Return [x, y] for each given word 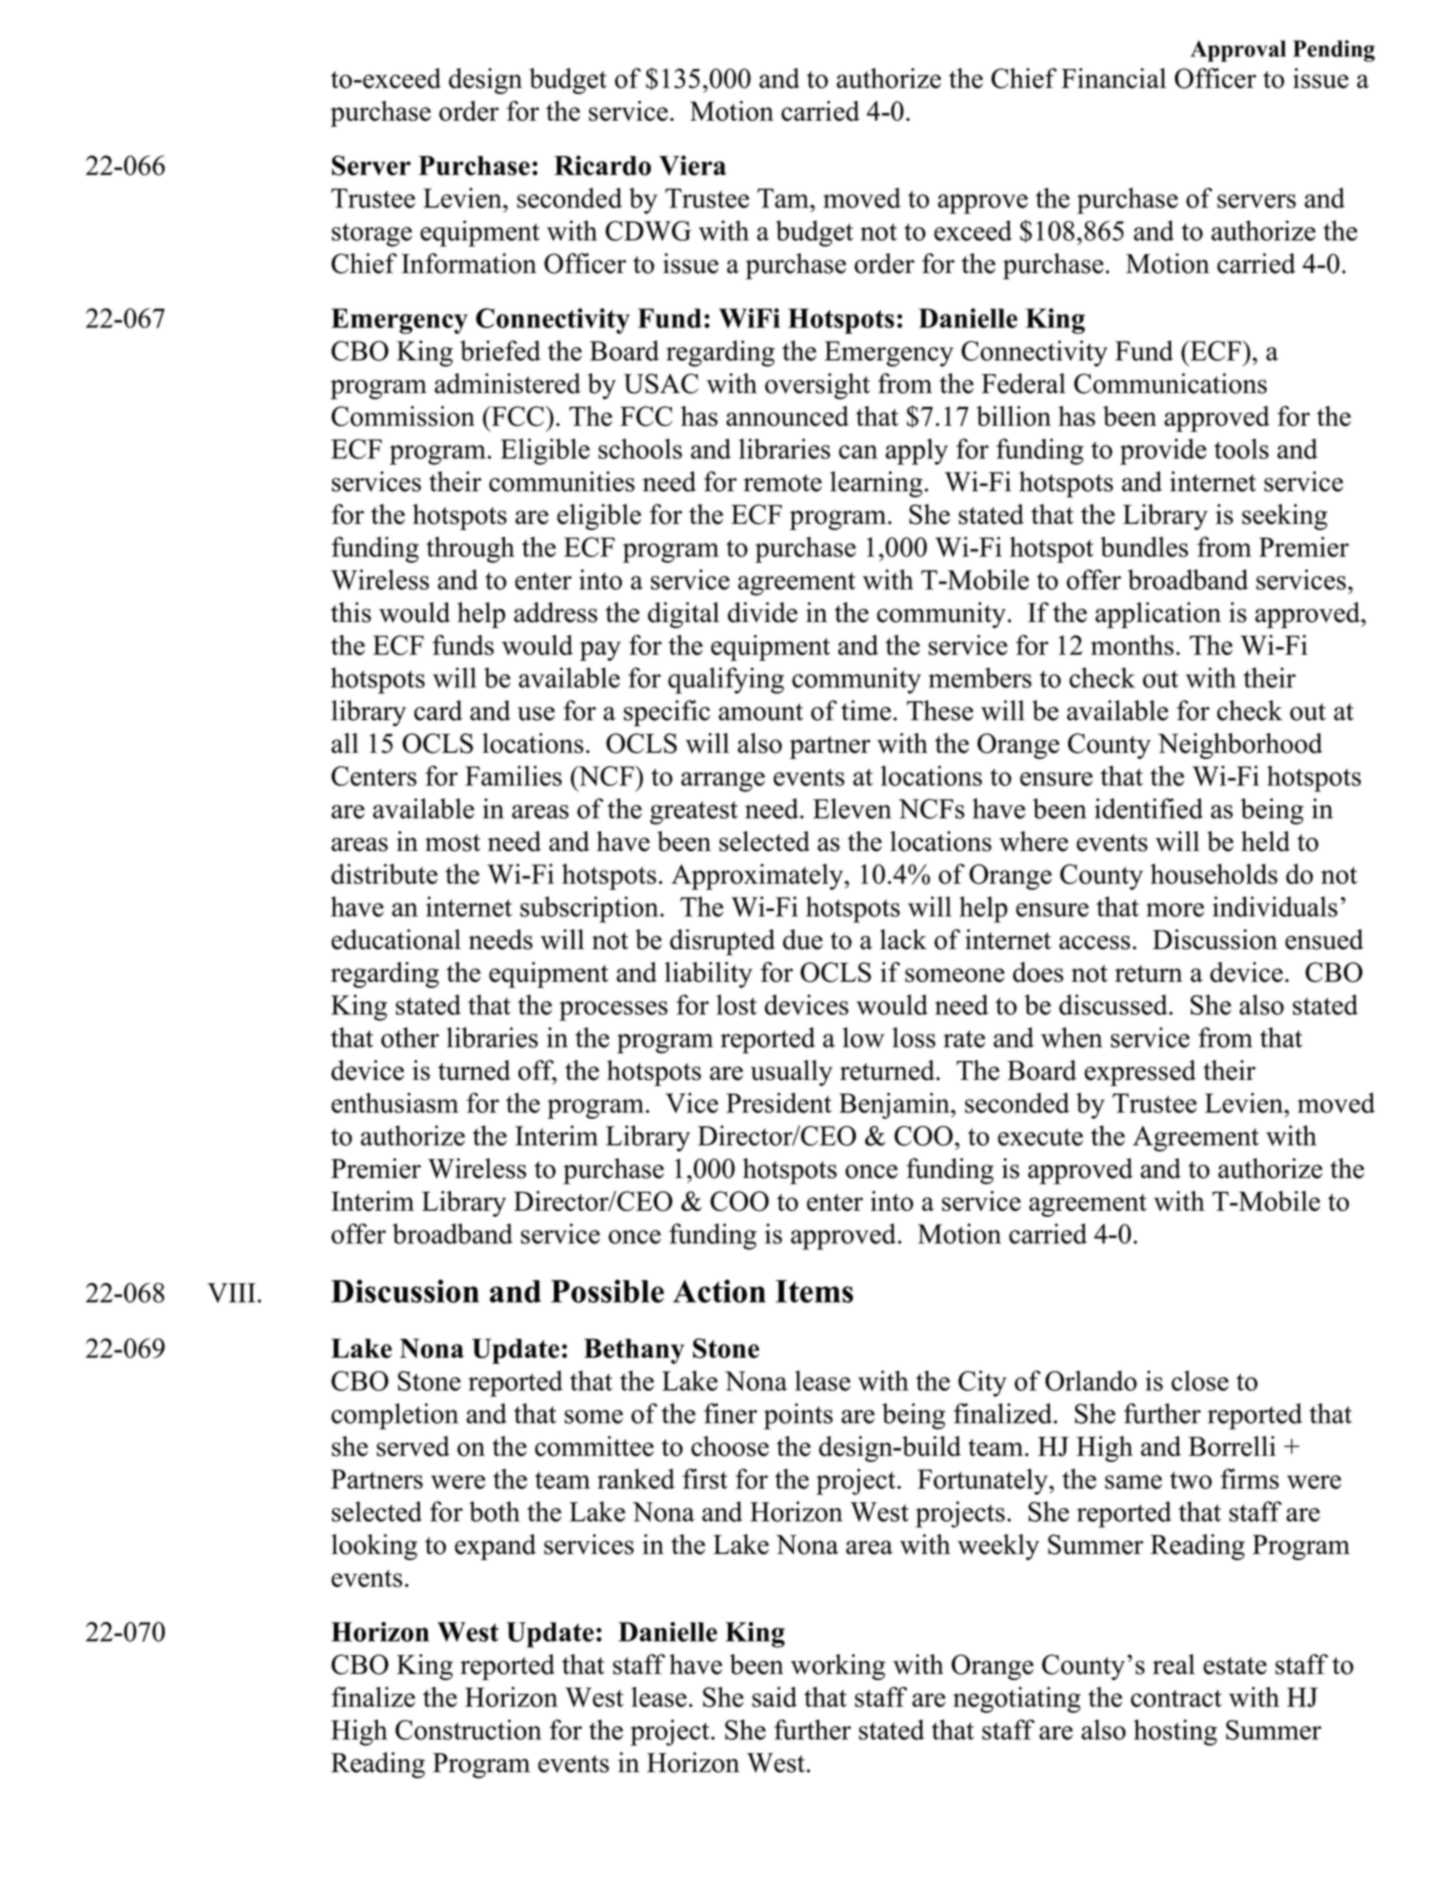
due [803, 939]
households [1214, 874]
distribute [384, 874]
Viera [692, 165]
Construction [468, 1729]
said [774, 1697]
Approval [1238, 51]
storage [372, 235]
